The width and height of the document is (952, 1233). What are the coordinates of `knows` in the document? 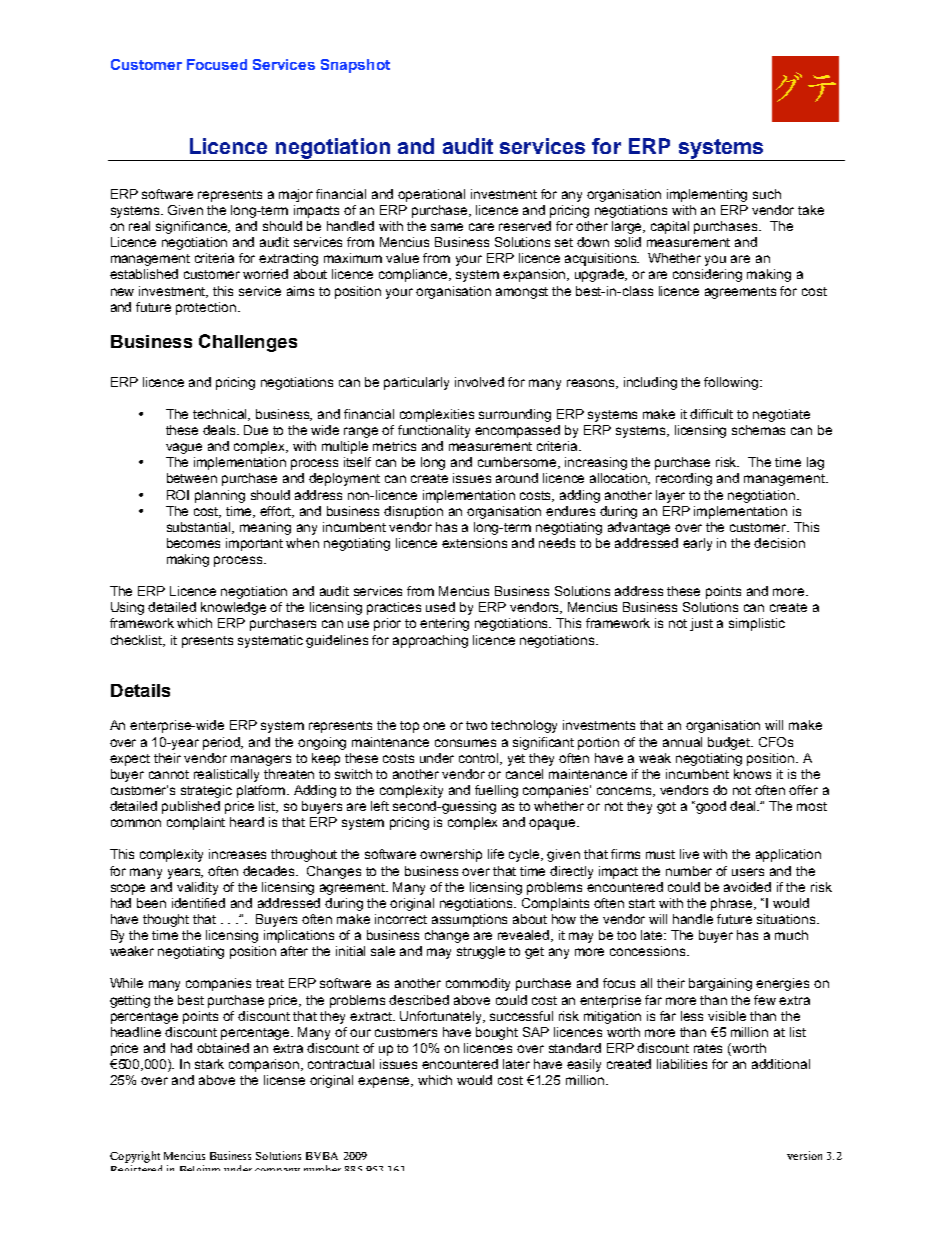 It's located at (752, 774).
